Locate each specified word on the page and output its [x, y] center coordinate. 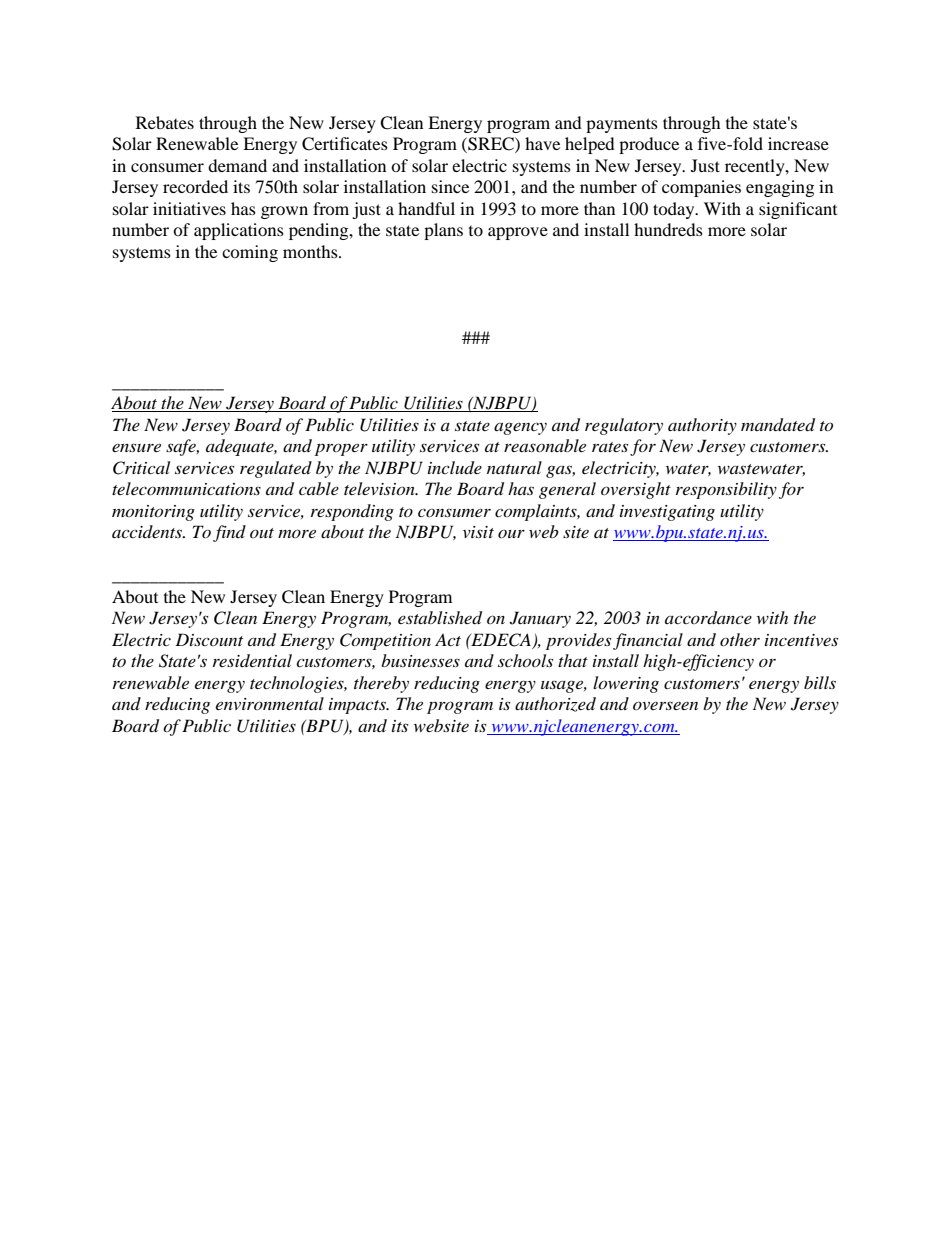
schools [525, 660]
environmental [270, 703]
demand [237, 165]
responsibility [726, 490]
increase [798, 143]
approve [518, 233]
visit [478, 532]
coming [250, 253]
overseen [665, 705]
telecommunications [186, 488]
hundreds [668, 229]
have [542, 143]
